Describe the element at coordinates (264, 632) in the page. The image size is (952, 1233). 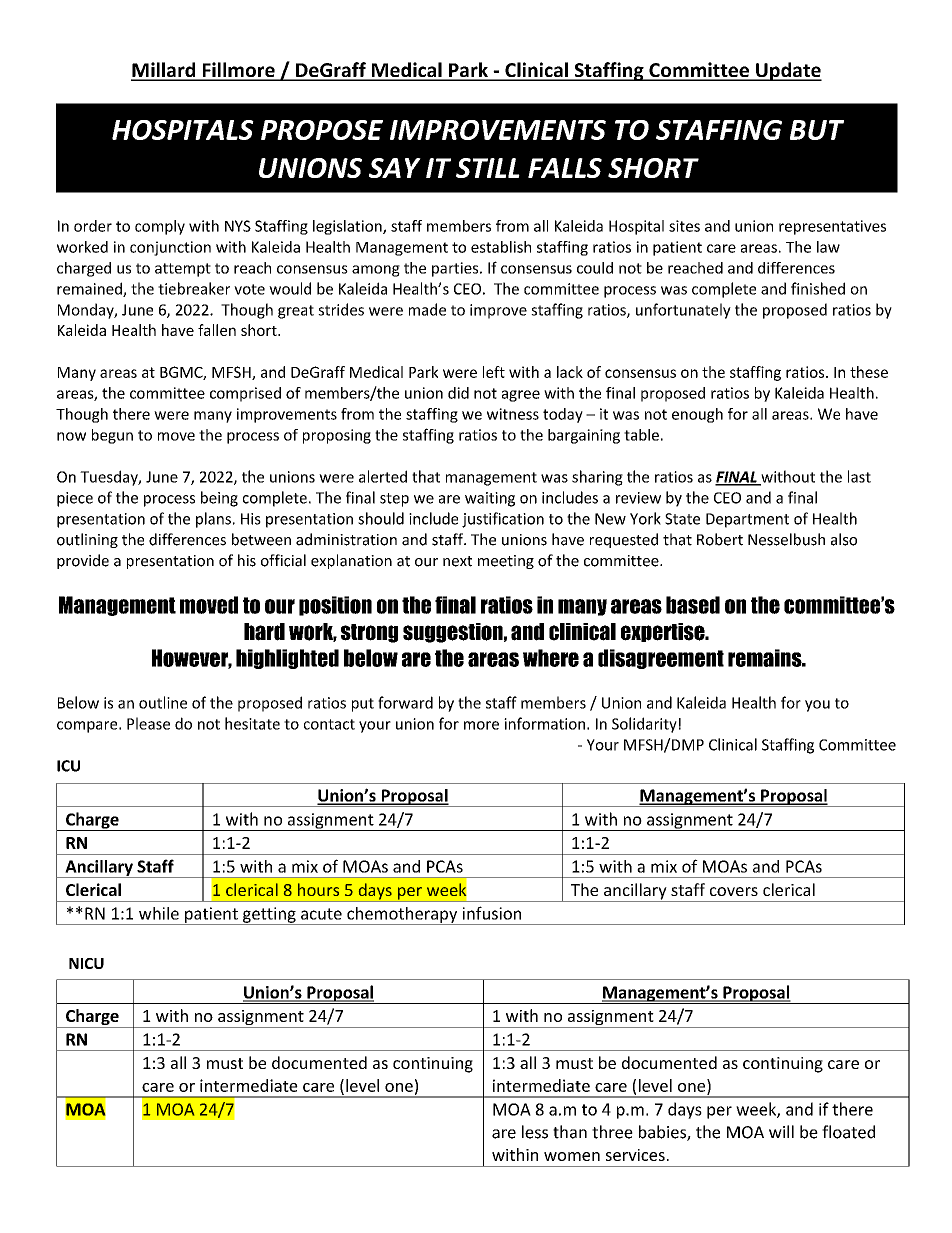
I see `hard` at that location.
